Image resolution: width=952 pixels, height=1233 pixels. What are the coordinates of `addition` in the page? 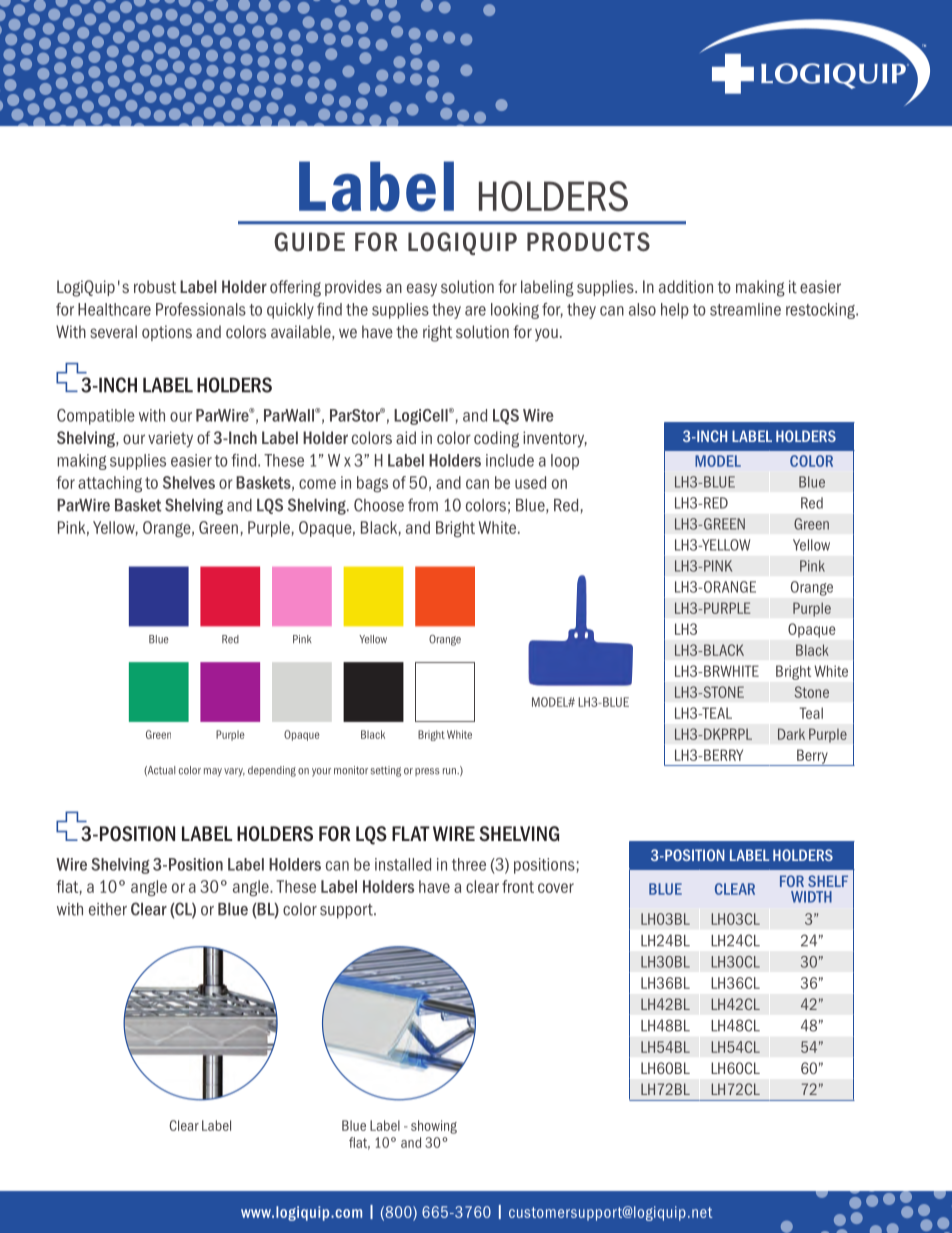 It's located at (686, 286).
